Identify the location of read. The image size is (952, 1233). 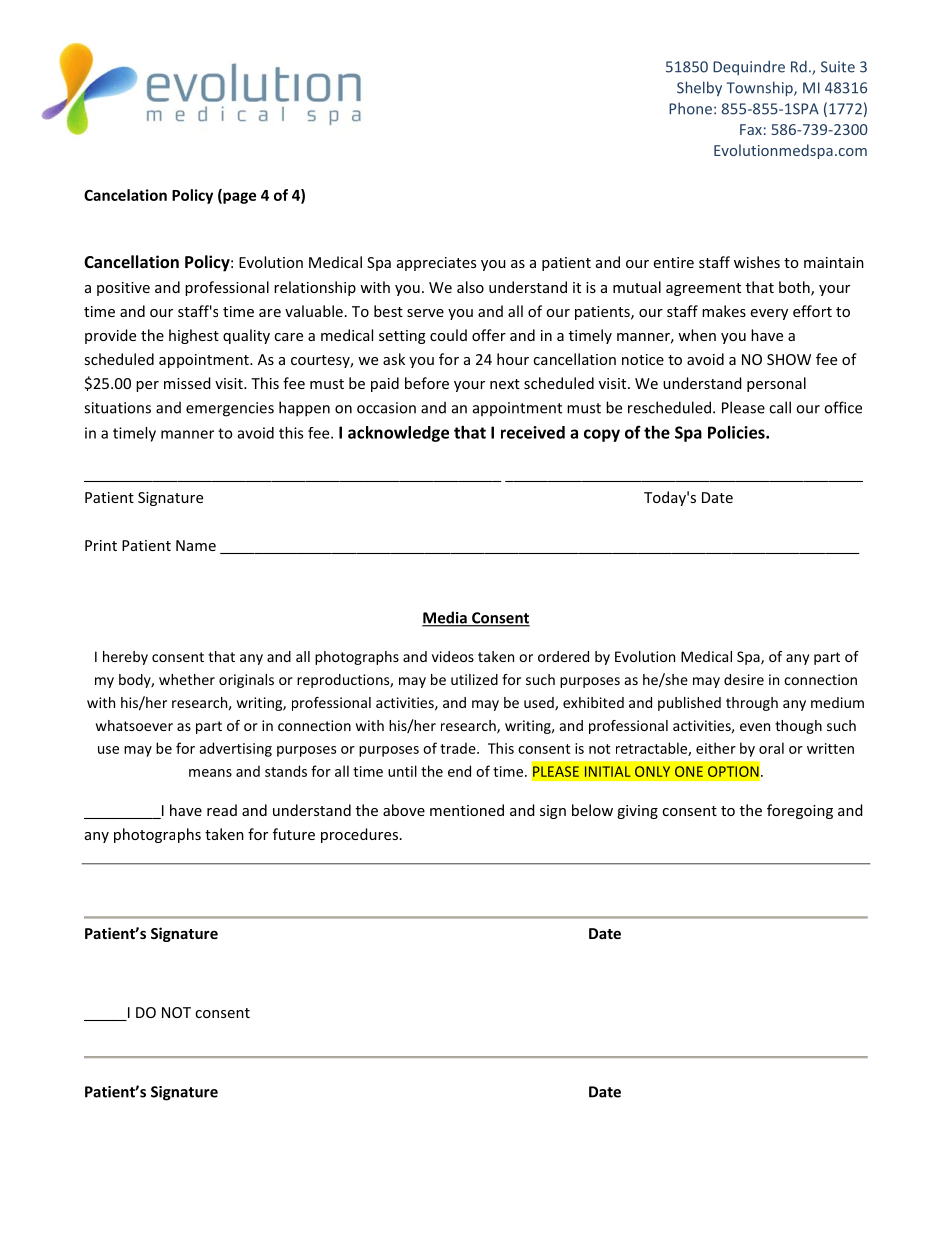
(222, 810).
